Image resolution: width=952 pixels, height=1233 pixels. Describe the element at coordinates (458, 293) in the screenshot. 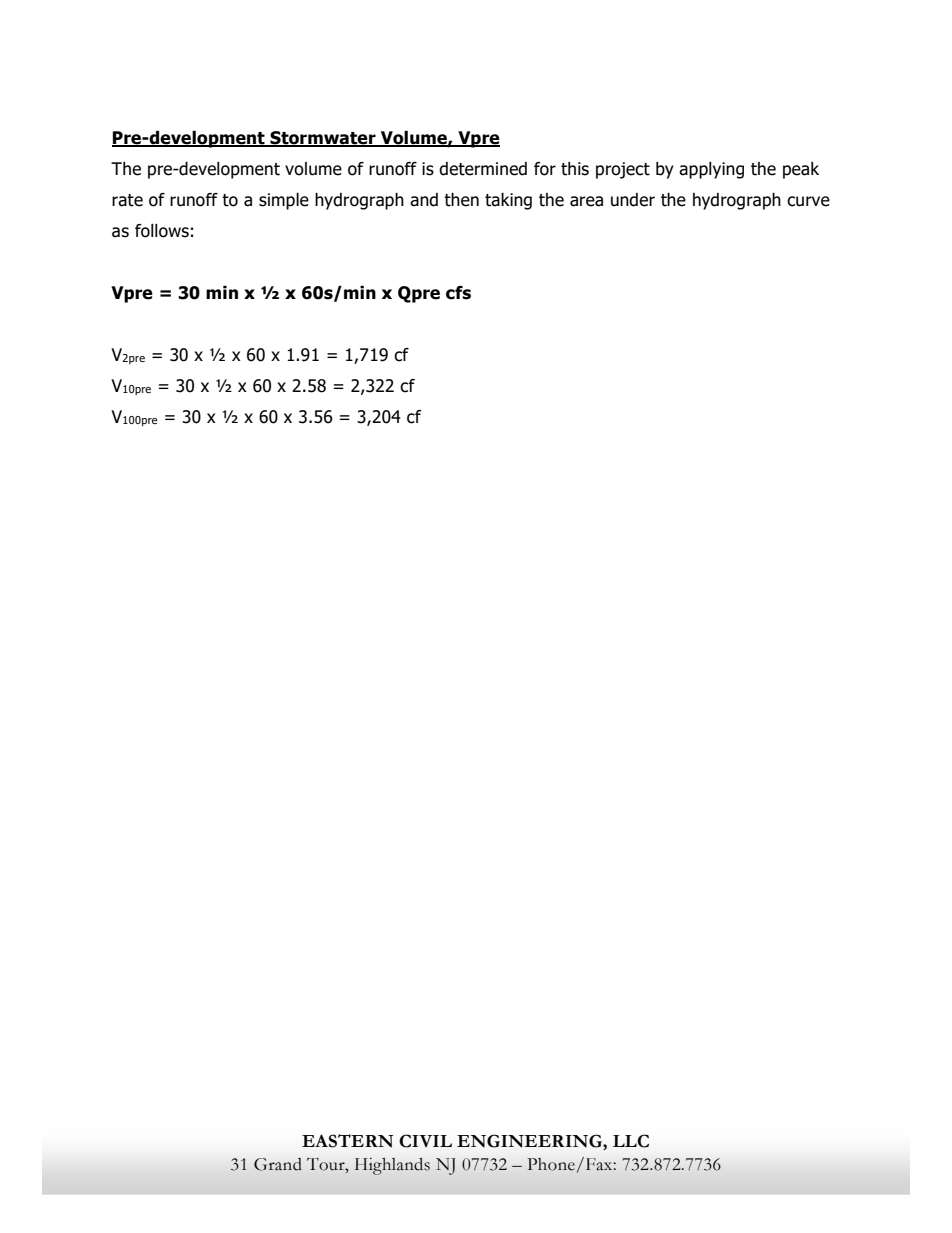

I see `cfs` at that location.
